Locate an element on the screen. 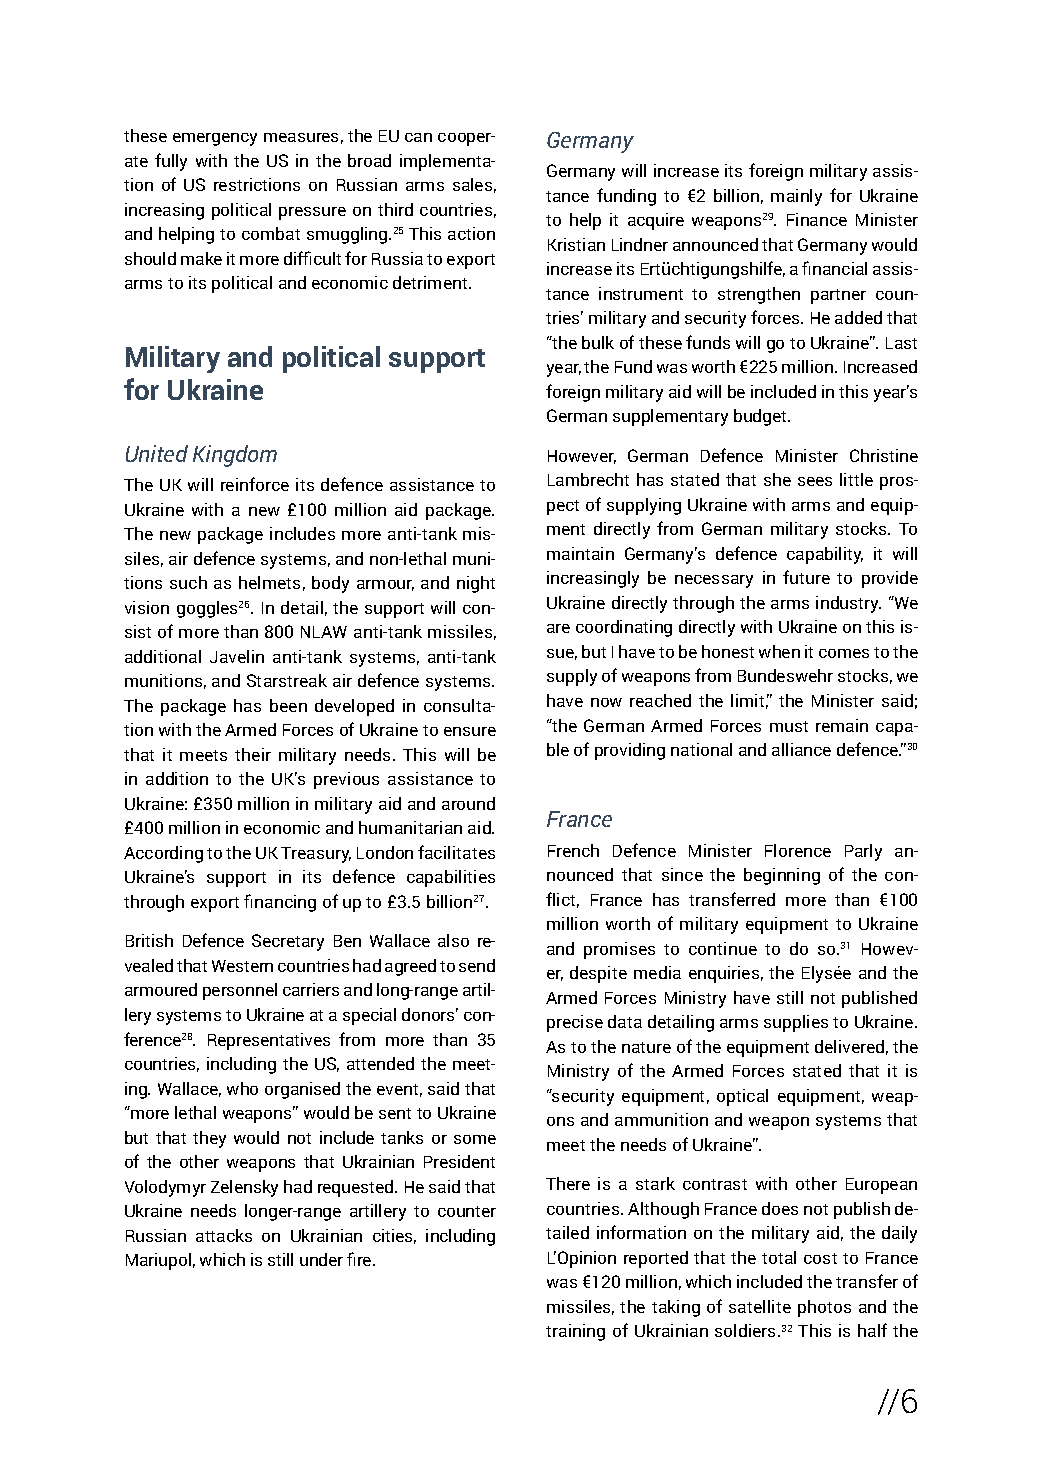 The image size is (1043, 1475). supplies is located at coordinates (796, 1023).
